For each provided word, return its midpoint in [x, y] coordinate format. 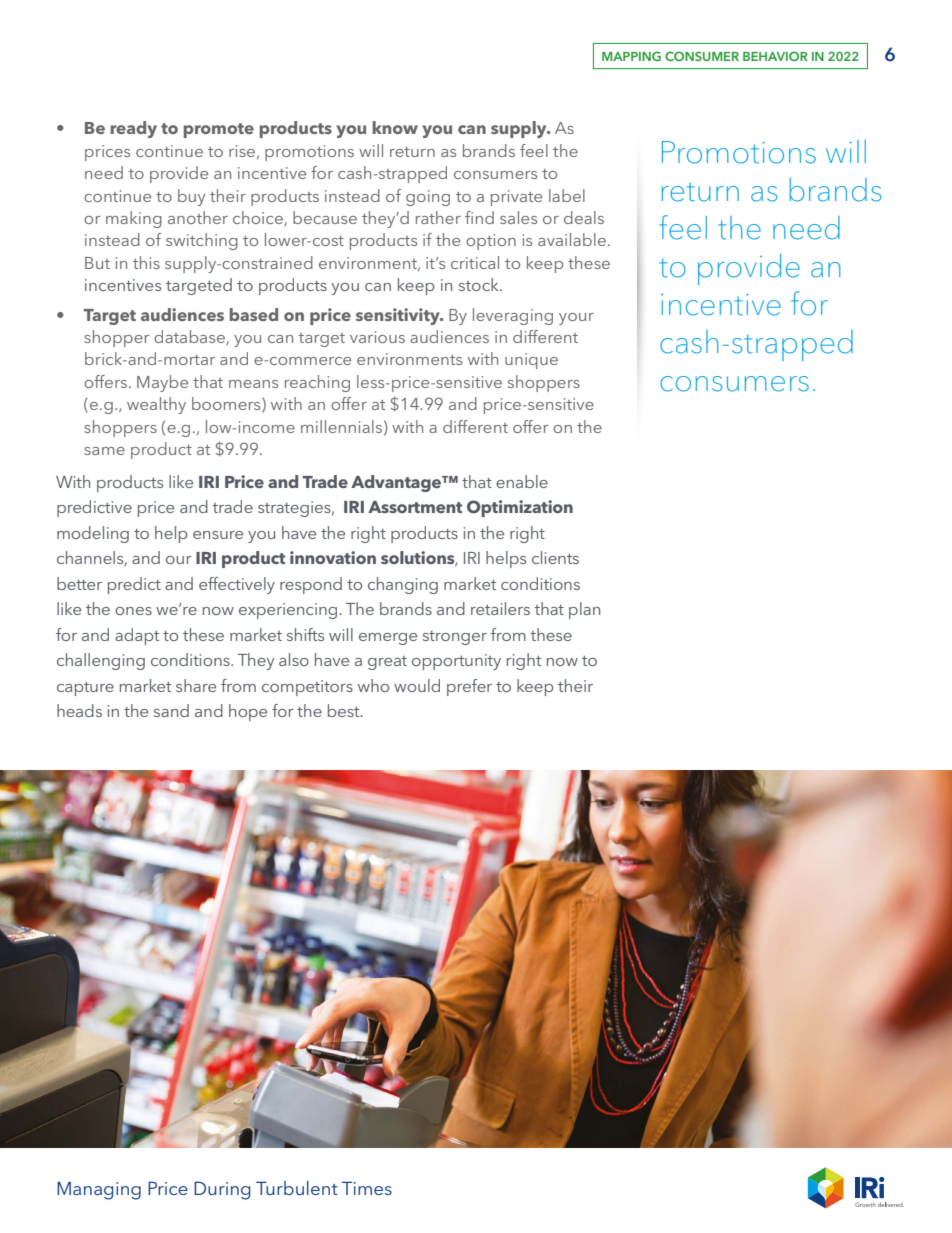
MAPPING [631, 56]
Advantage [397, 483]
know [395, 127]
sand [171, 710]
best [345, 710]
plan [584, 610]
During [222, 1190]
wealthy [156, 405]
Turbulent [297, 1188]
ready [134, 129]
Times [367, 1188]
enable [522, 481]
